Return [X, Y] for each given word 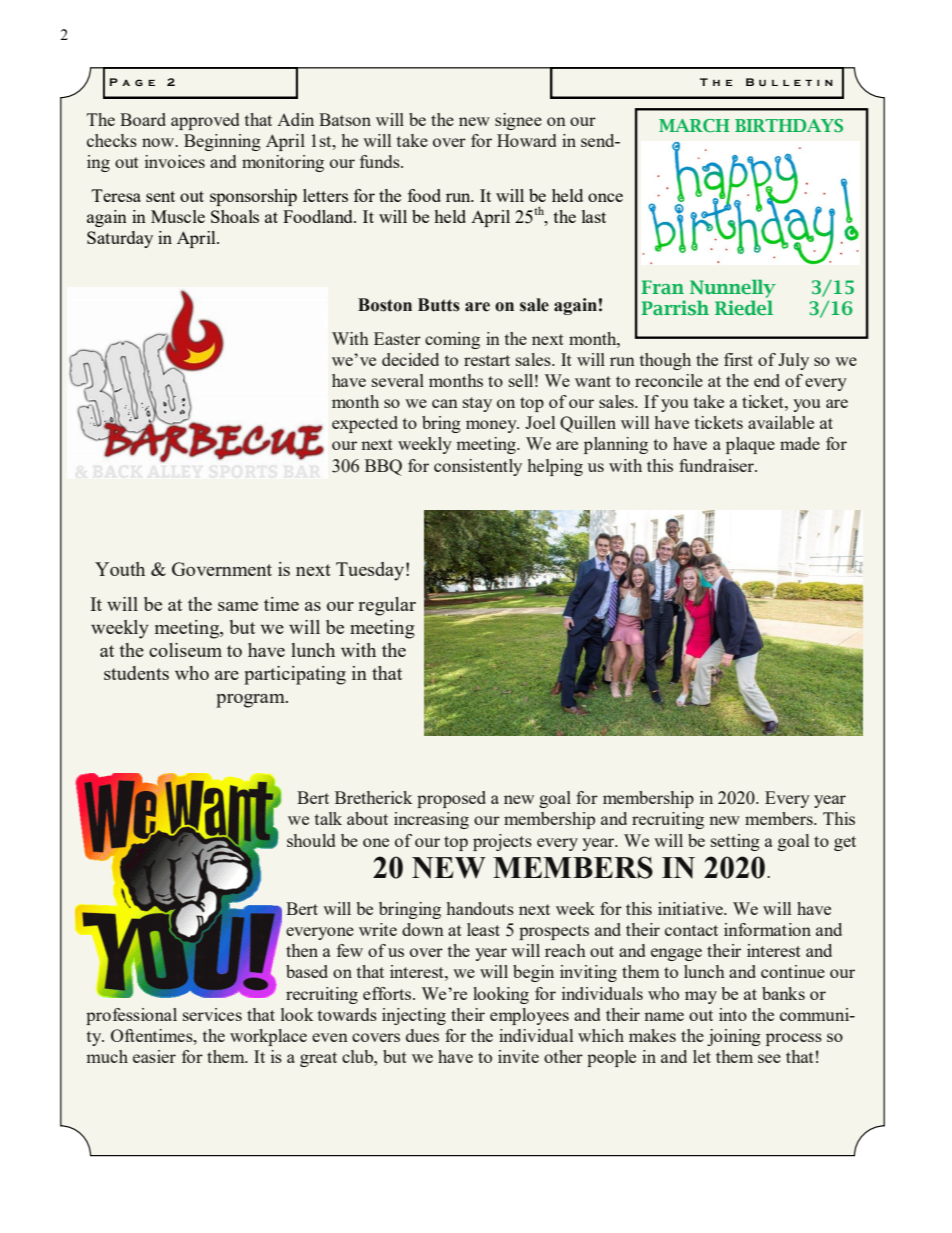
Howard [526, 140]
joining [734, 1037]
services [212, 1014]
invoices [175, 161]
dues [422, 1035]
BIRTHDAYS [789, 125]
